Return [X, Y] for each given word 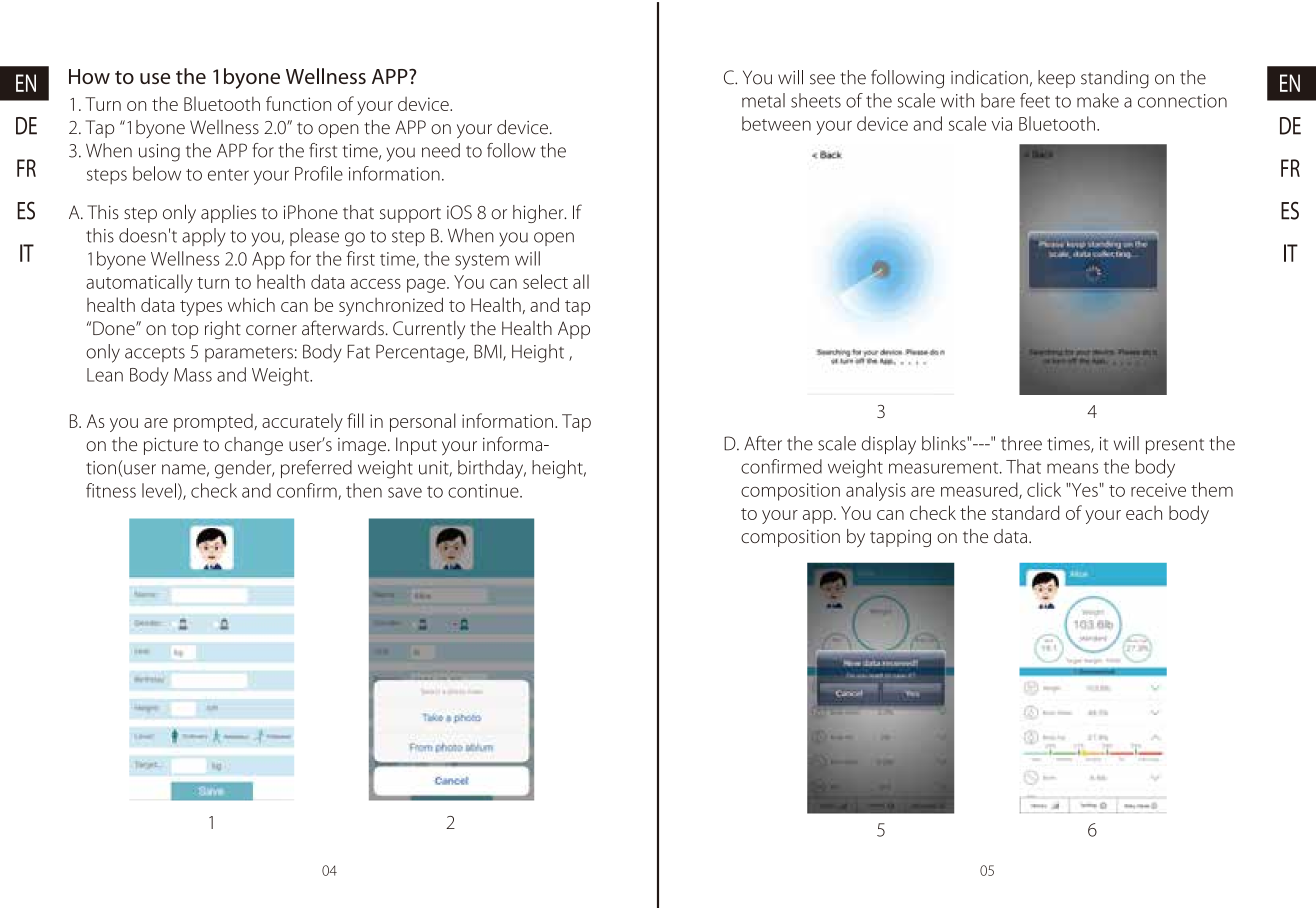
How [89, 76]
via [1002, 124]
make [1098, 100]
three [1021, 443]
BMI [489, 352]
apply [204, 237]
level [159, 490]
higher [539, 214]
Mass [193, 375]
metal [763, 100]
